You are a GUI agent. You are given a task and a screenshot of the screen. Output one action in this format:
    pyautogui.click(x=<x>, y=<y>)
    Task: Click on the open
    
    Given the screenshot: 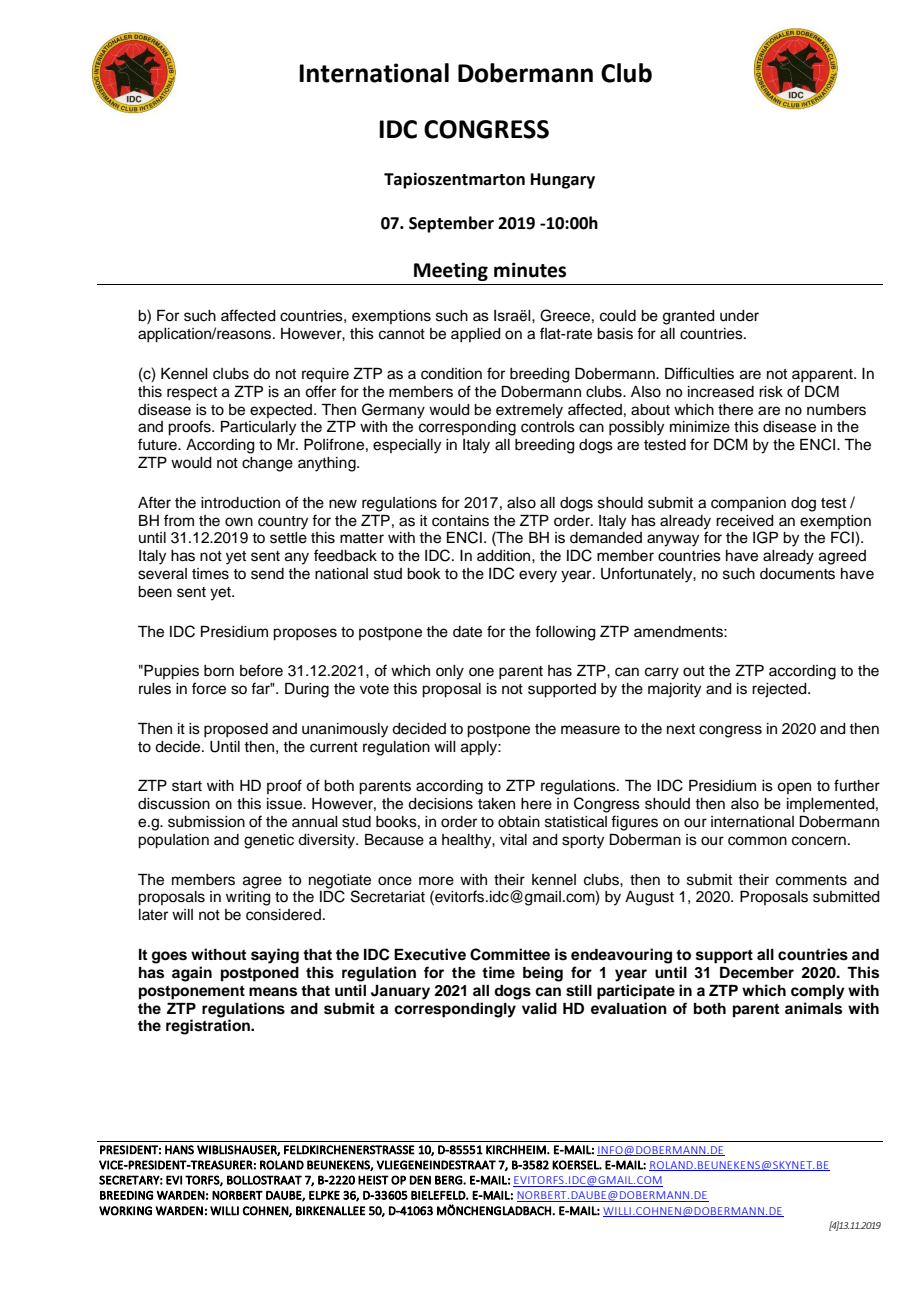 What is the action you would take?
    pyautogui.click(x=794, y=788)
